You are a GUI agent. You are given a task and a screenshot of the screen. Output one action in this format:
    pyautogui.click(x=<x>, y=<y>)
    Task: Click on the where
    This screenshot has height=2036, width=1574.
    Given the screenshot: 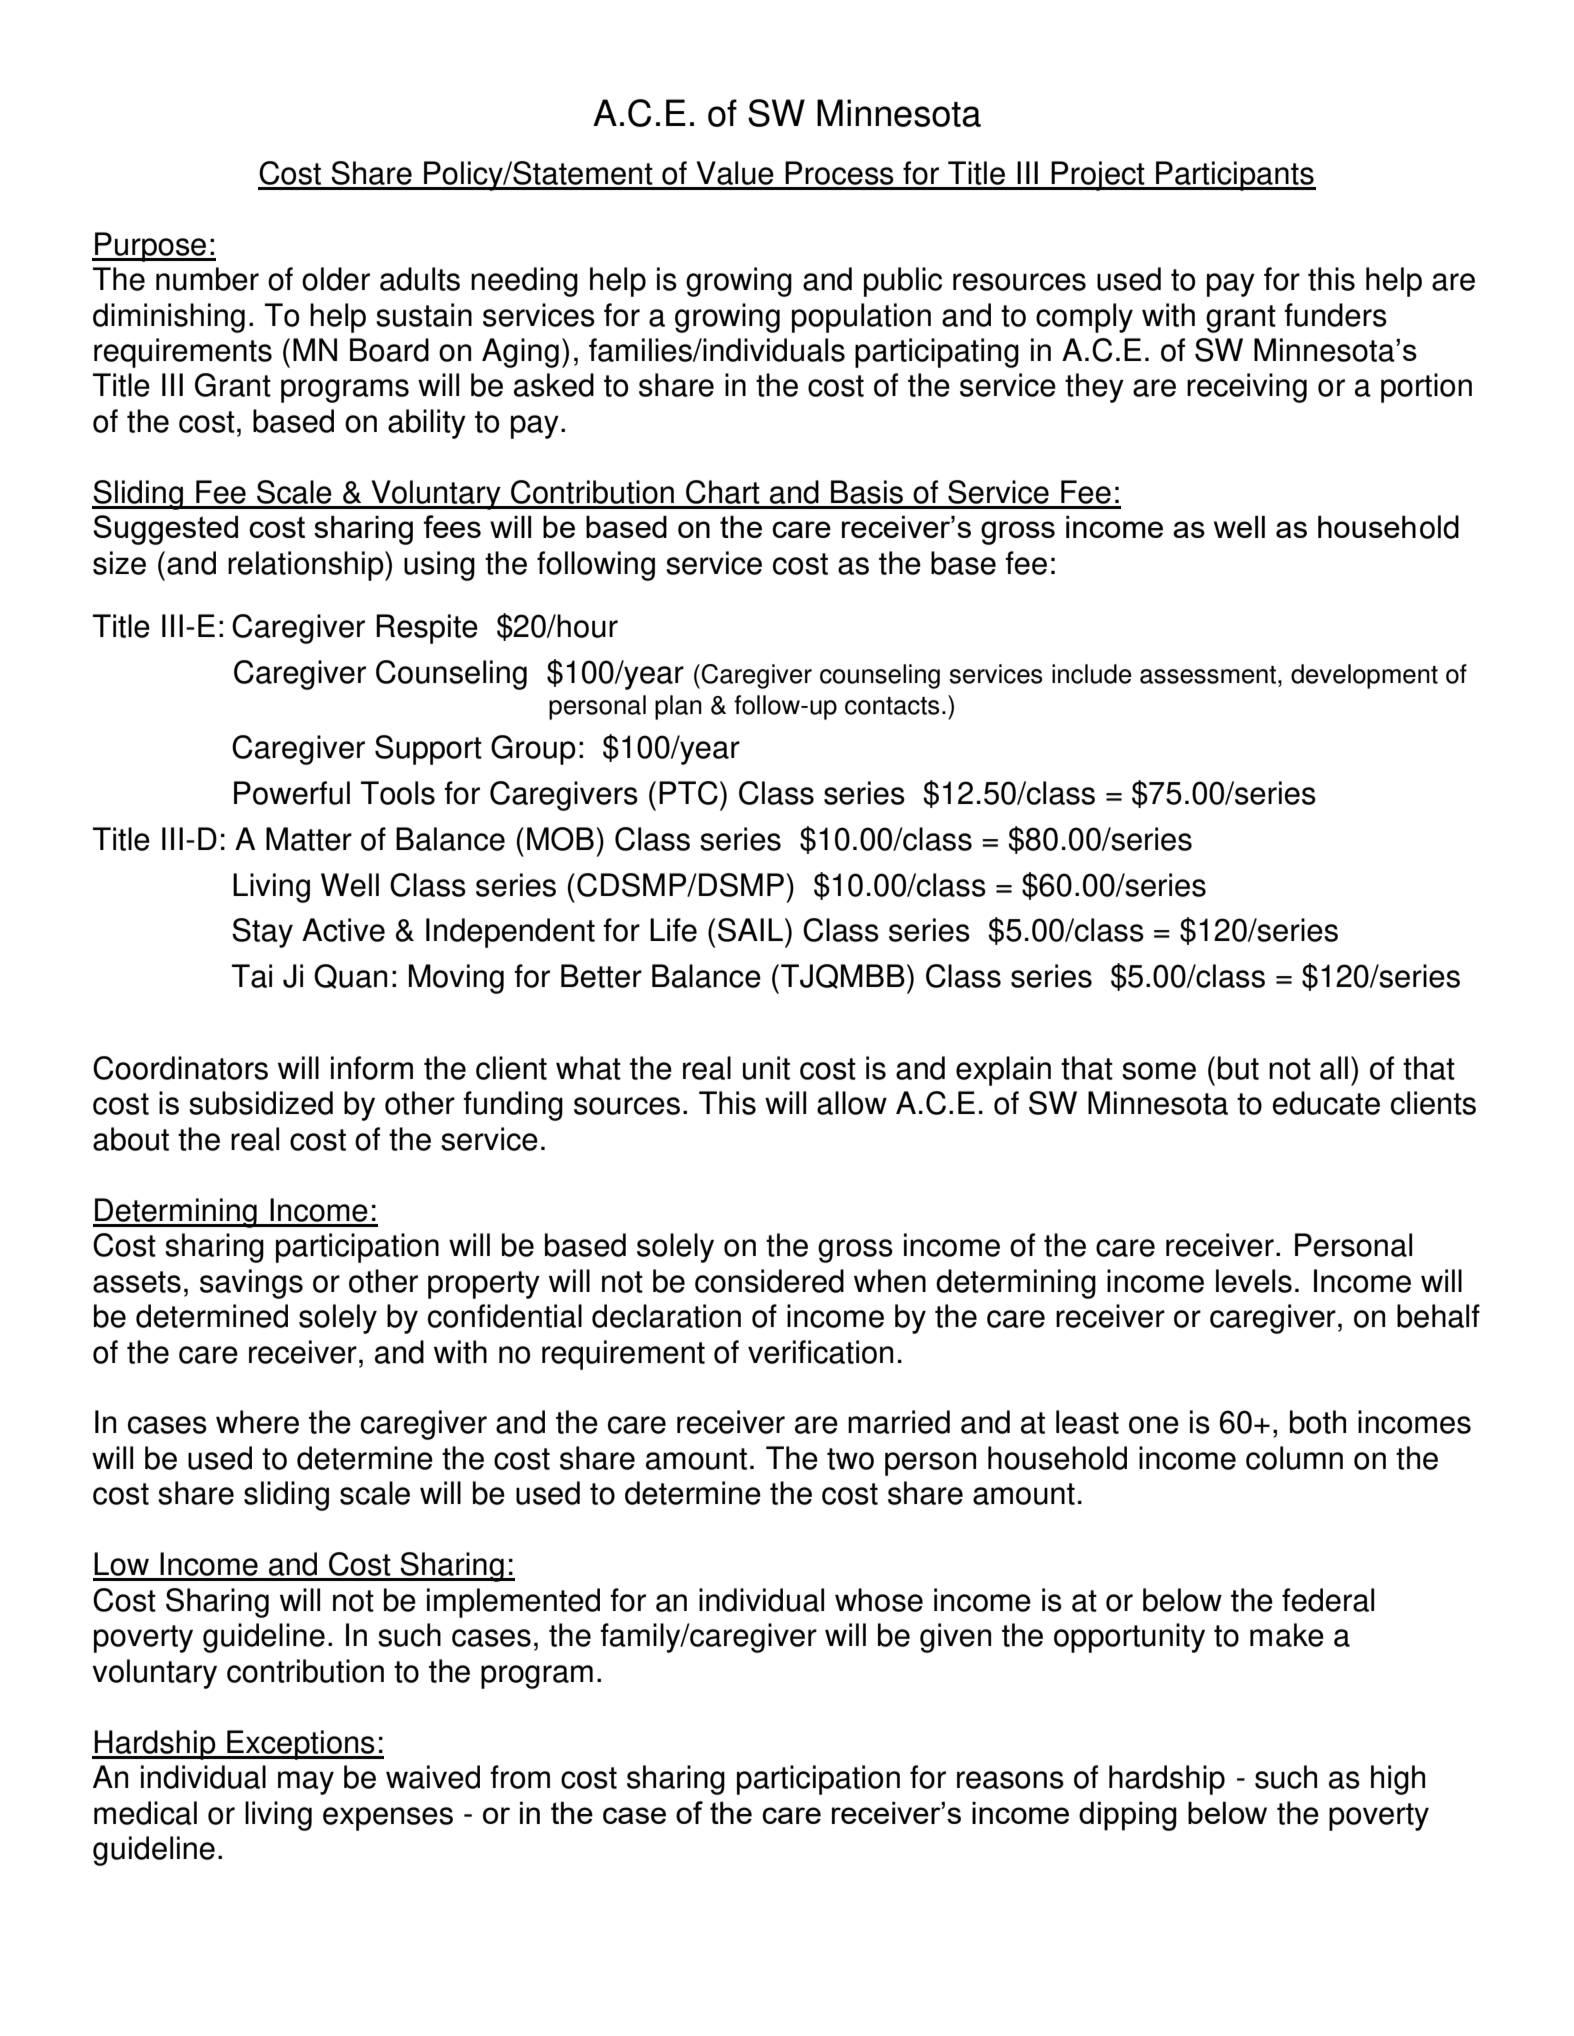 What is the action you would take?
    pyautogui.click(x=257, y=1422)
